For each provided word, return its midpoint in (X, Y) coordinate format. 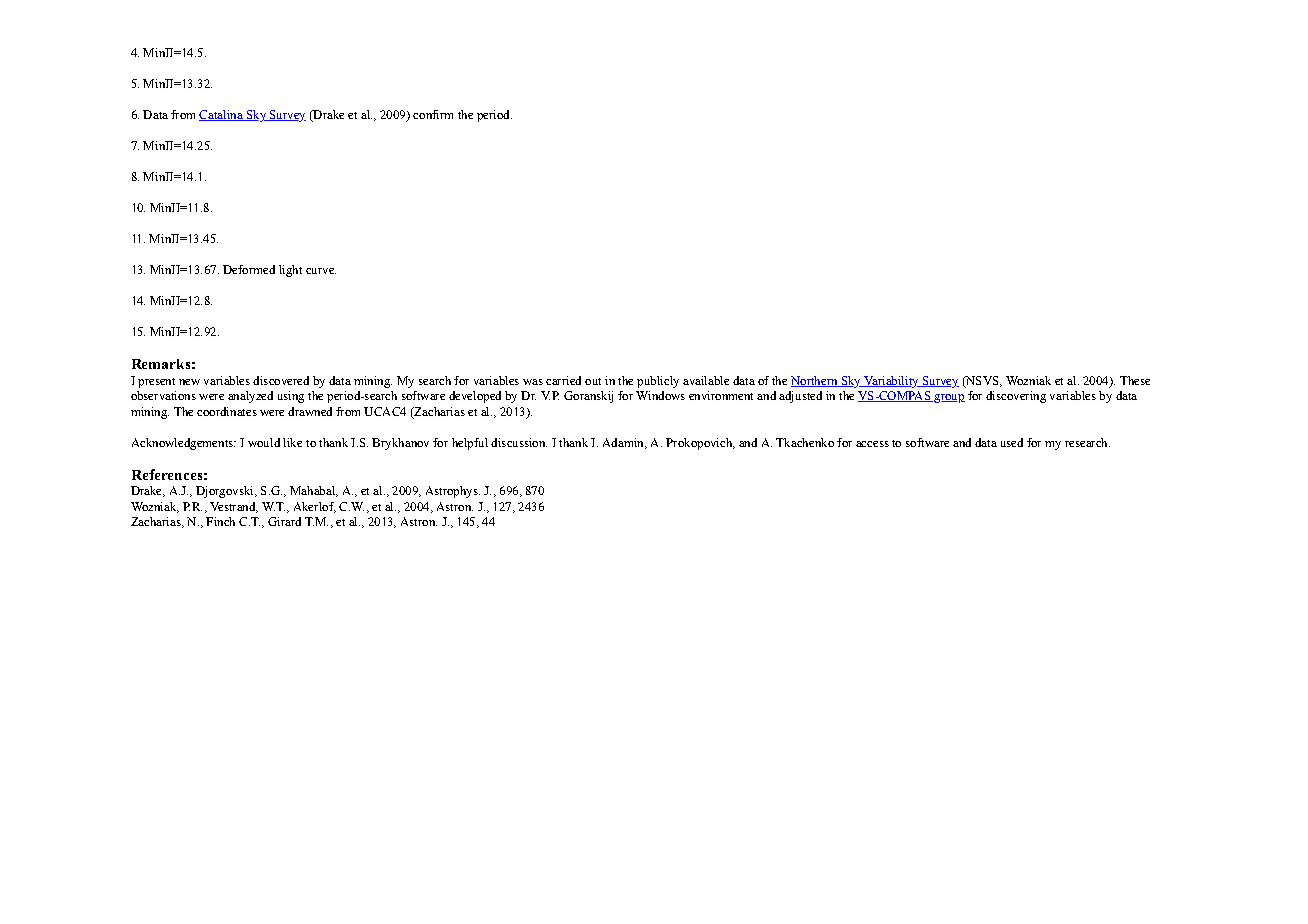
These (1135, 380)
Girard (284, 521)
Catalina (222, 115)
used (1012, 442)
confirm (433, 114)
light (290, 271)
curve (321, 271)
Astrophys (453, 492)
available (706, 380)
